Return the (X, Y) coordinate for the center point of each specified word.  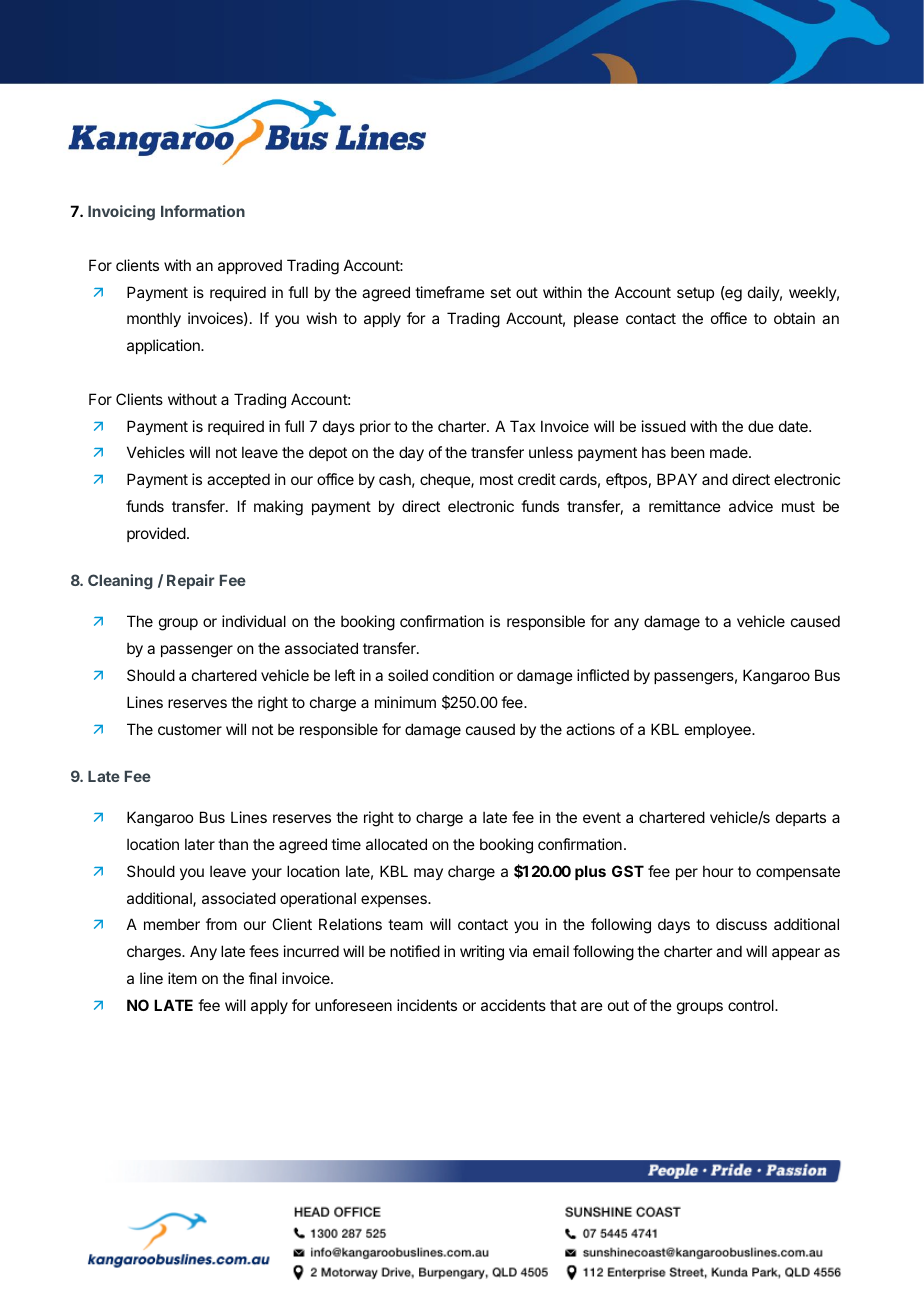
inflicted (603, 675)
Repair (191, 581)
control (752, 1005)
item (182, 978)
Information (203, 211)
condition (463, 675)
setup (695, 294)
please (596, 319)
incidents (427, 1005)
